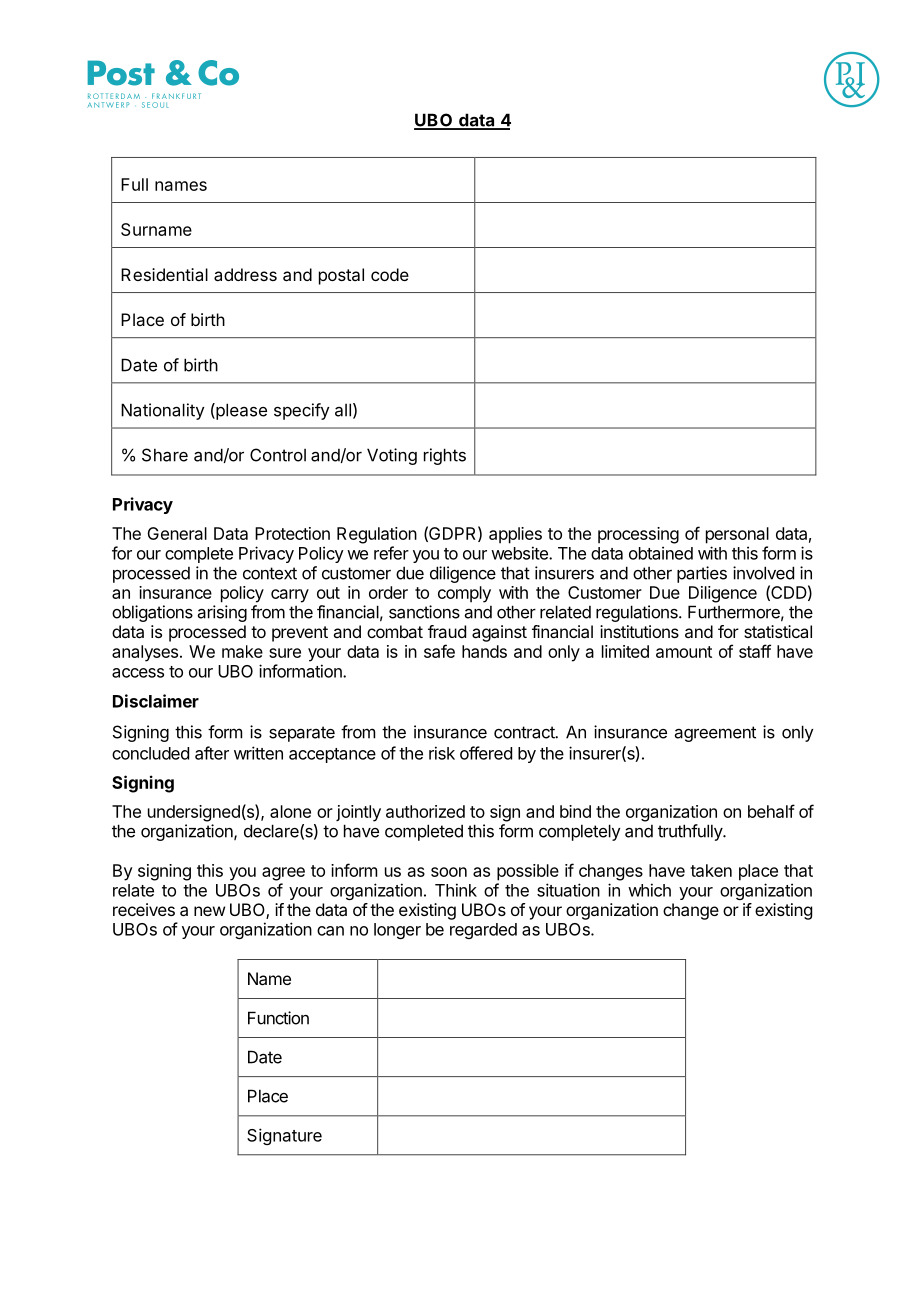  I want to click on rights, so click(445, 456).
